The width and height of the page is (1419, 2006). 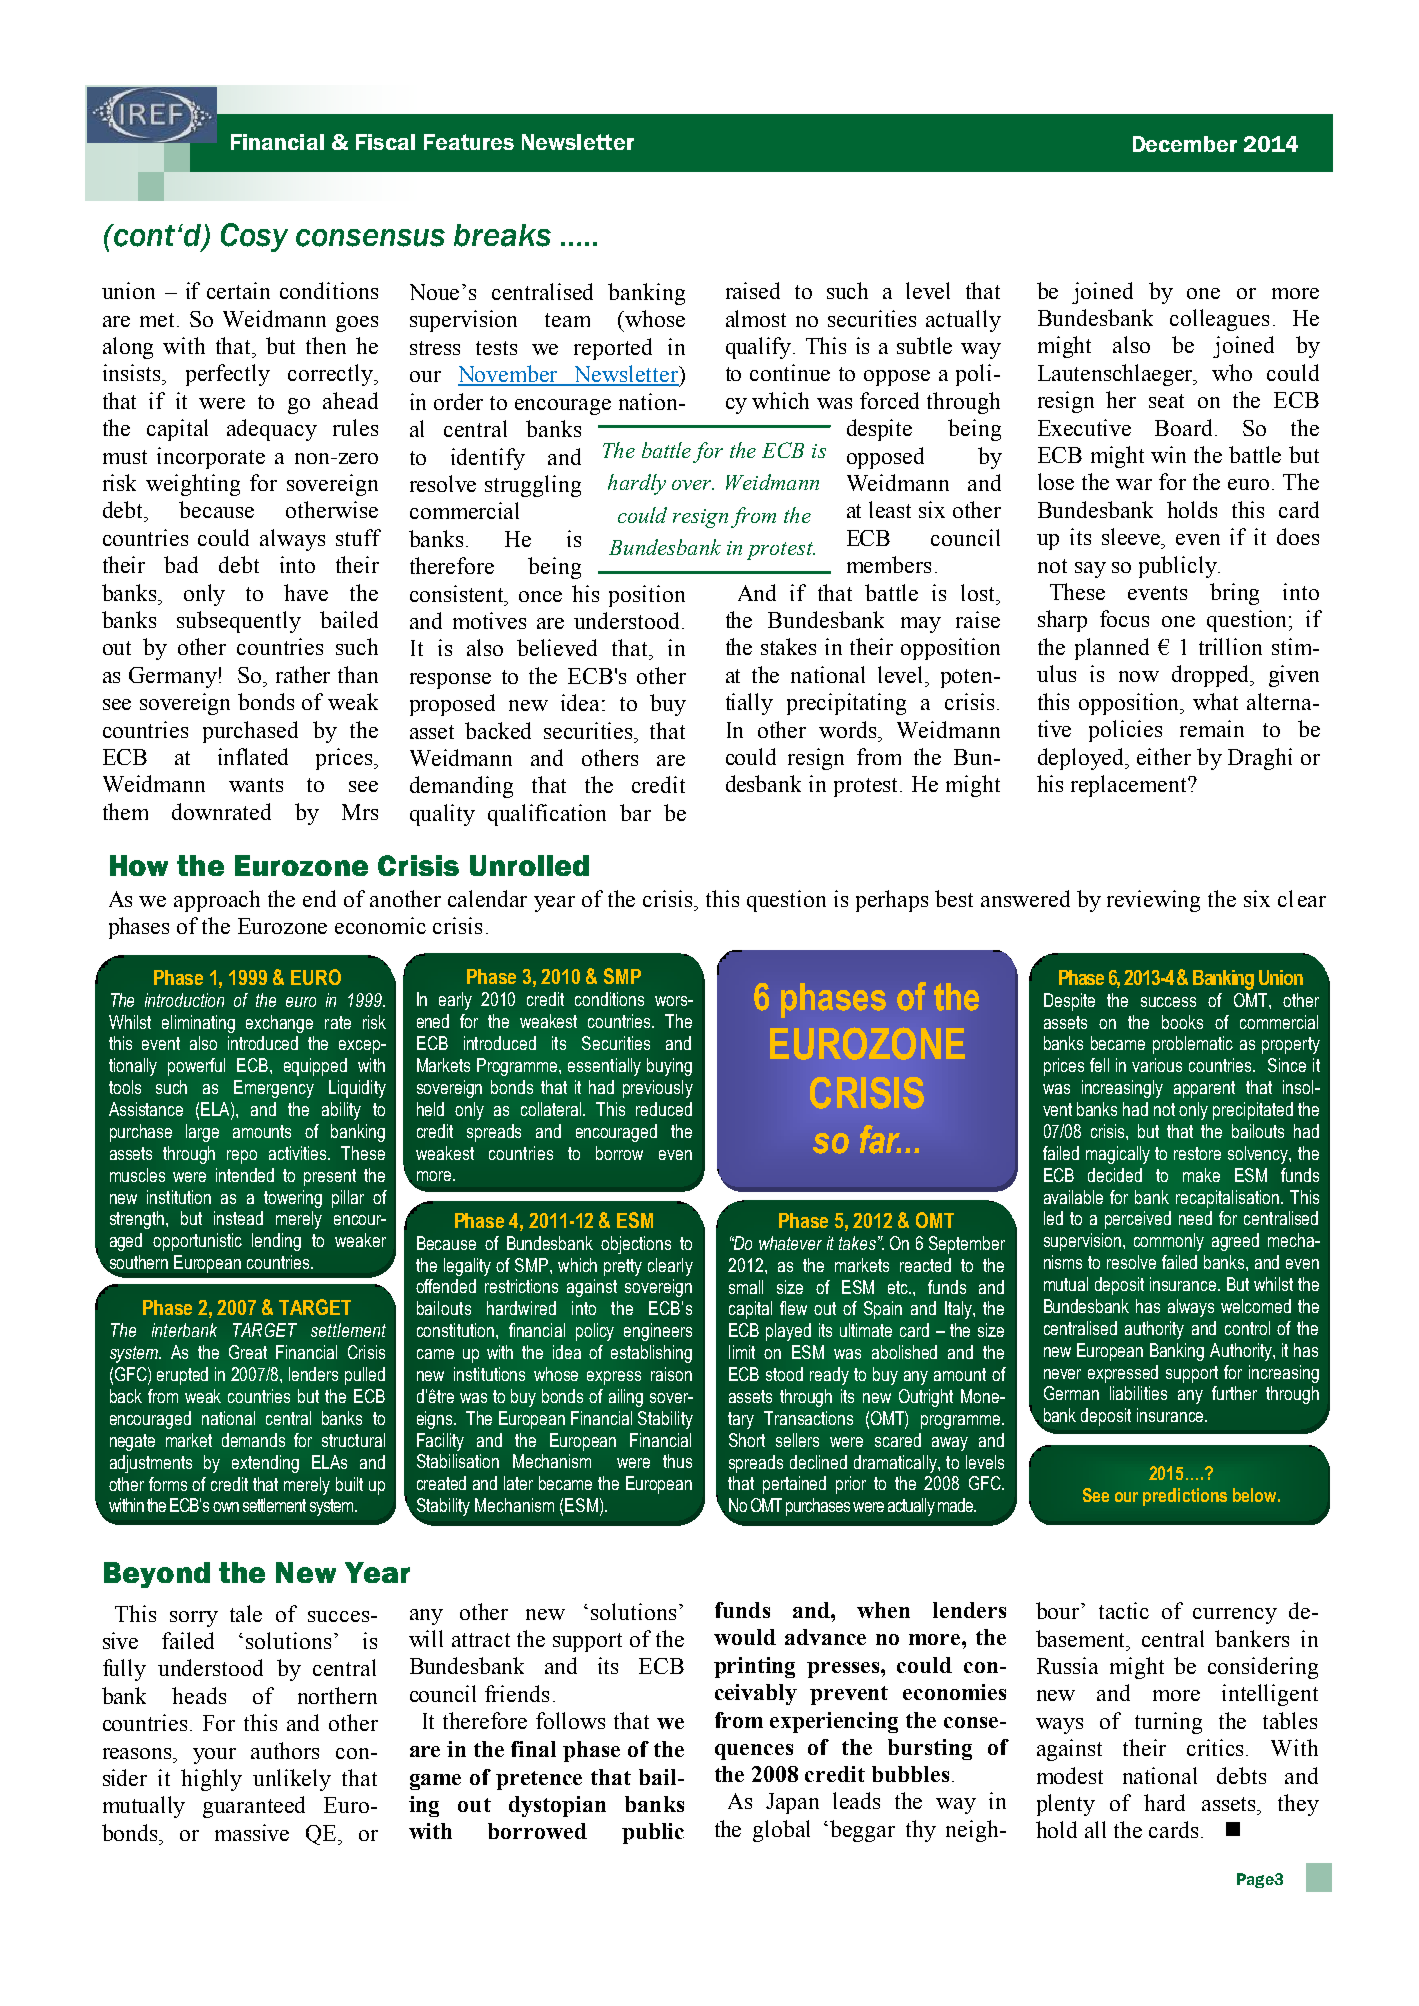 What do you see at coordinates (849, 729) in the page?
I see `words` at bounding box center [849, 729].
